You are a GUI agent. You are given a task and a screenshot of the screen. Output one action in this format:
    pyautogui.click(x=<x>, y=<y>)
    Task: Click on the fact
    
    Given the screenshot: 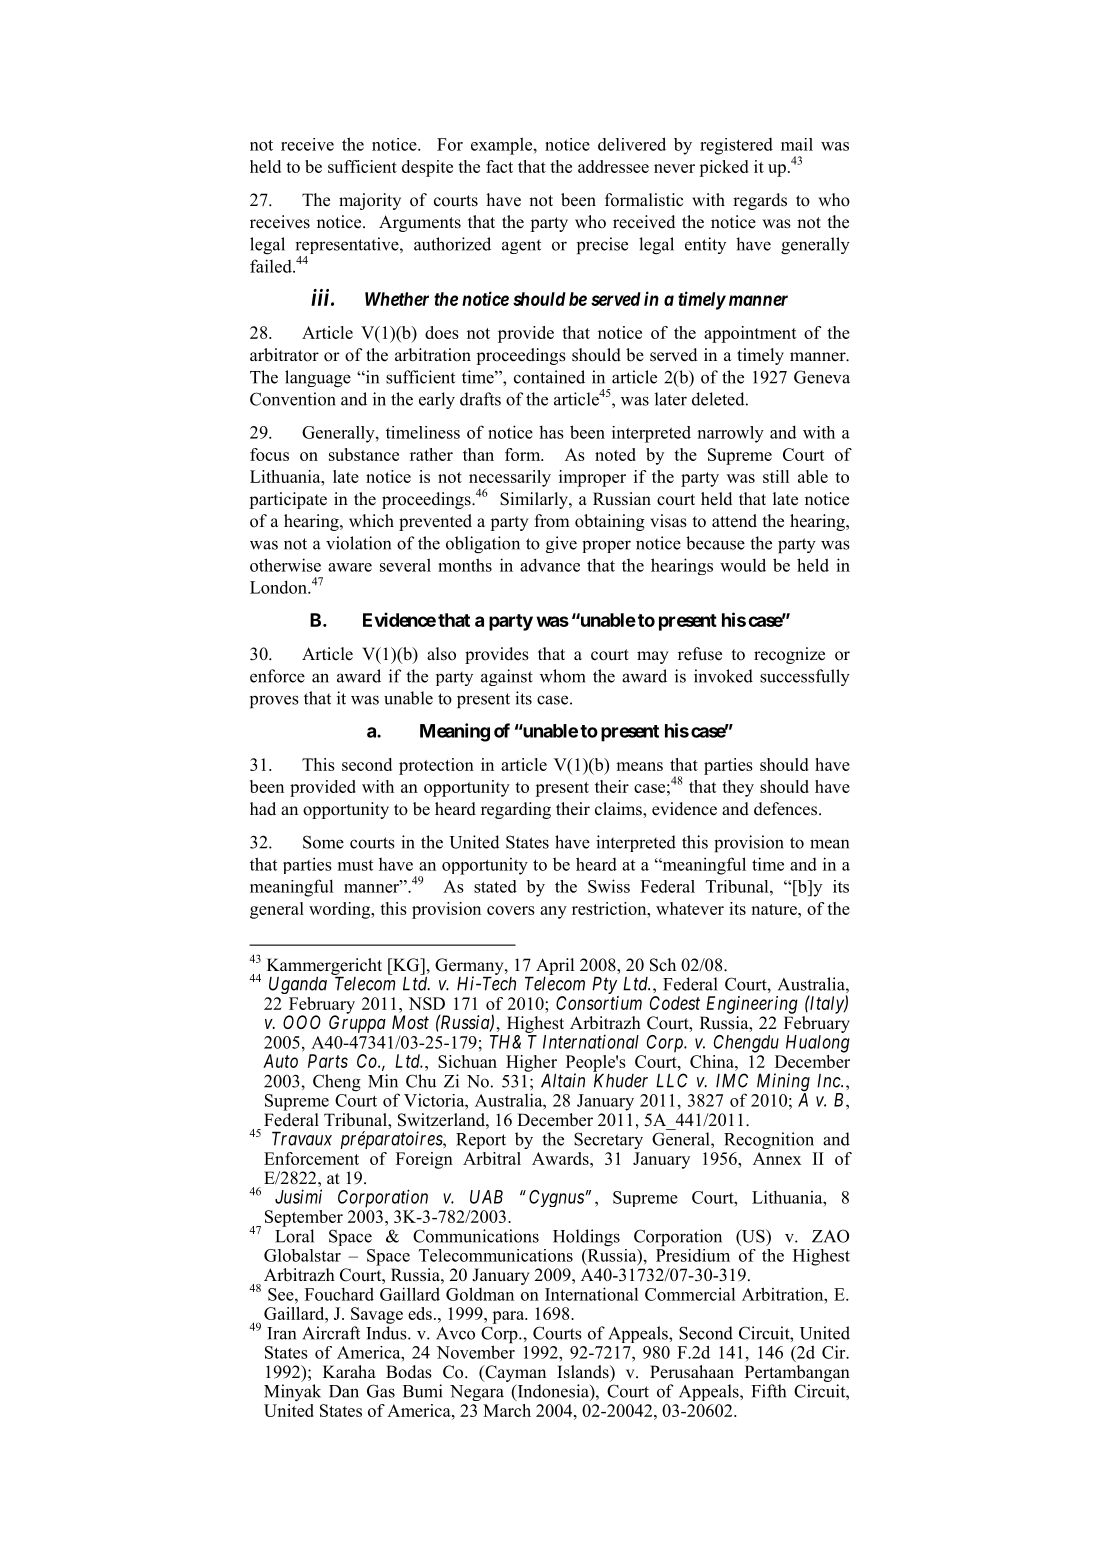 What is the action you would take?
    pyautogui.click(x=499, y=166)
